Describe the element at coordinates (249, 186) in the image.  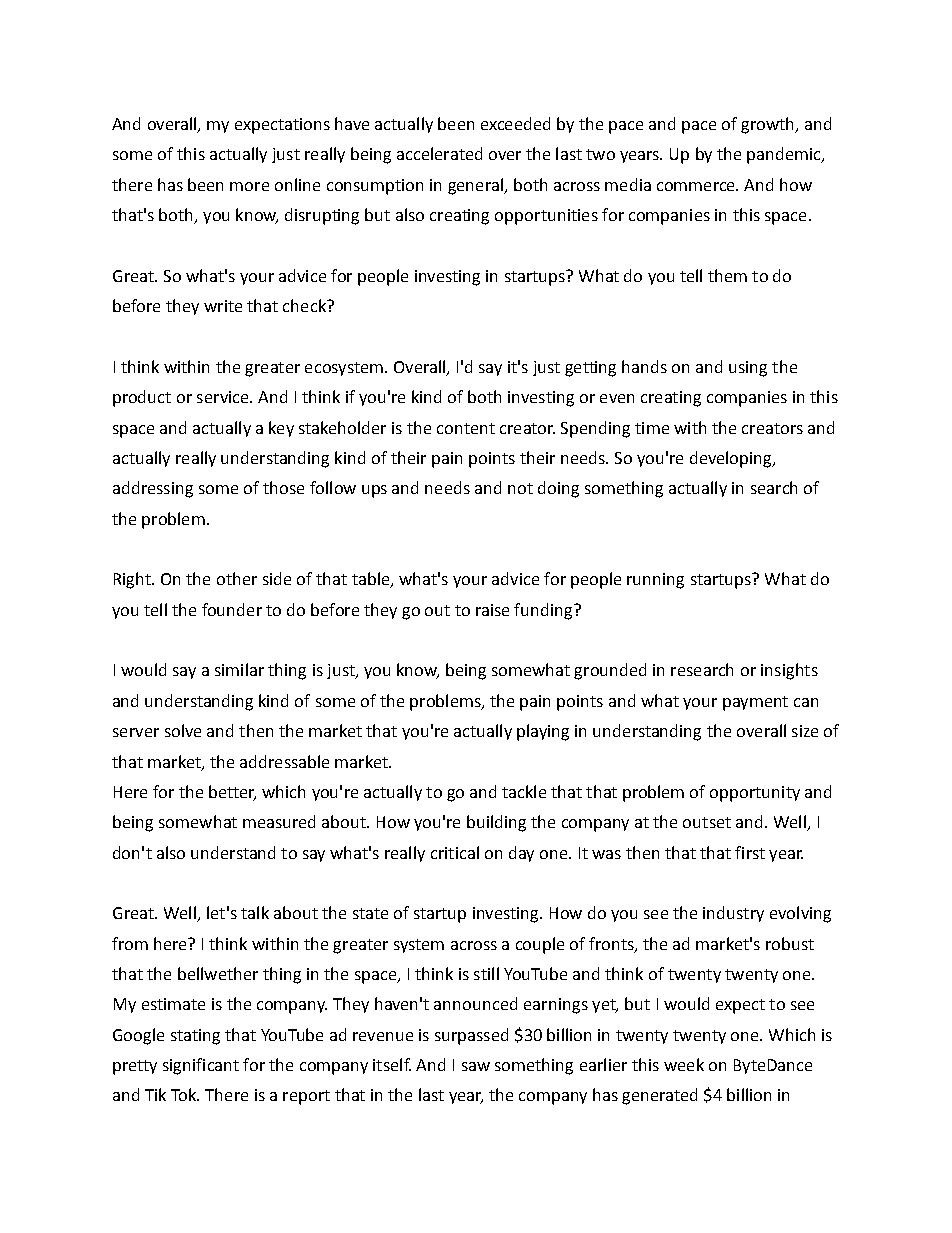
I see `more` at that location.
